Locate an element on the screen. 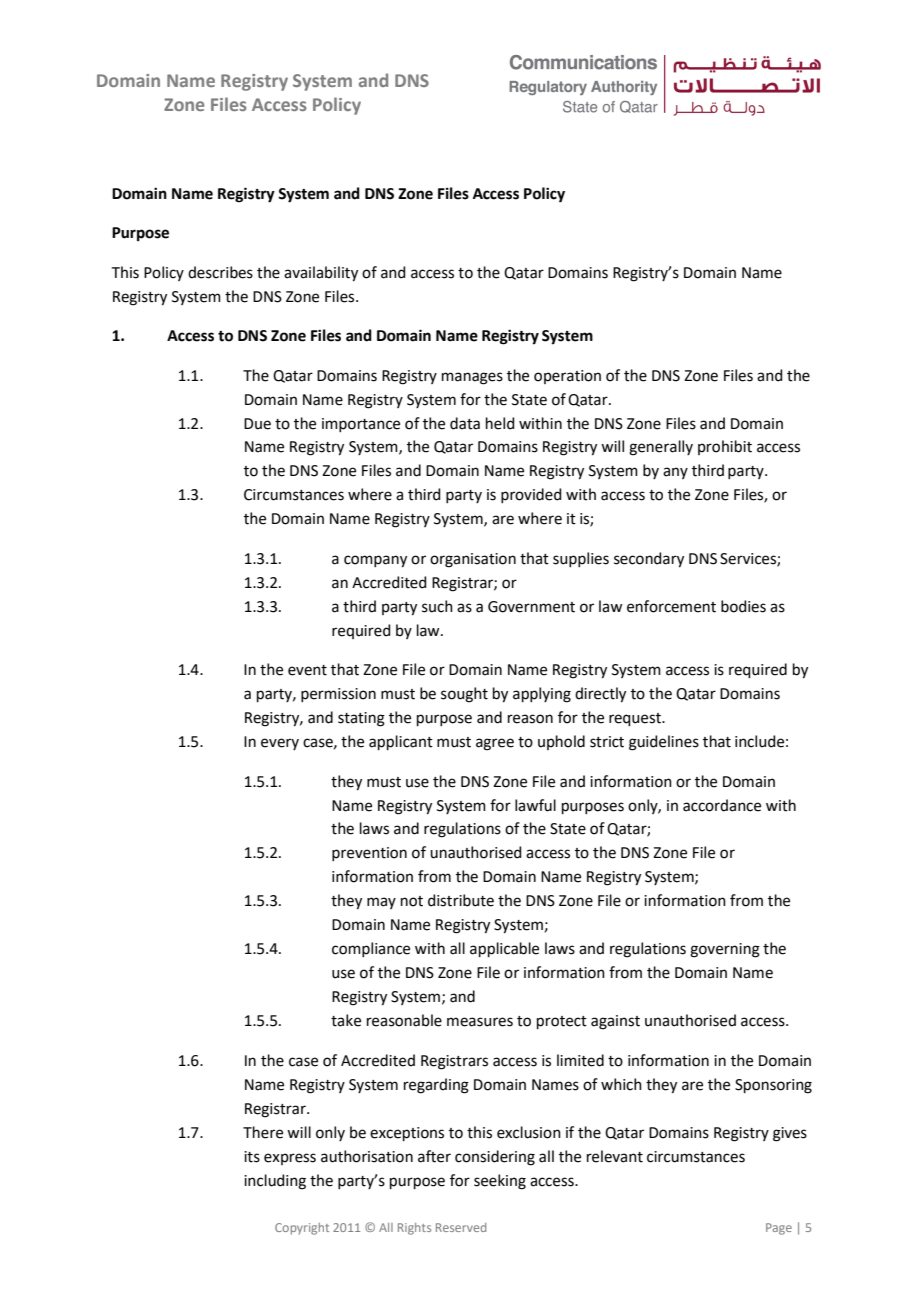  provided is located at coordinates (531, 495).
